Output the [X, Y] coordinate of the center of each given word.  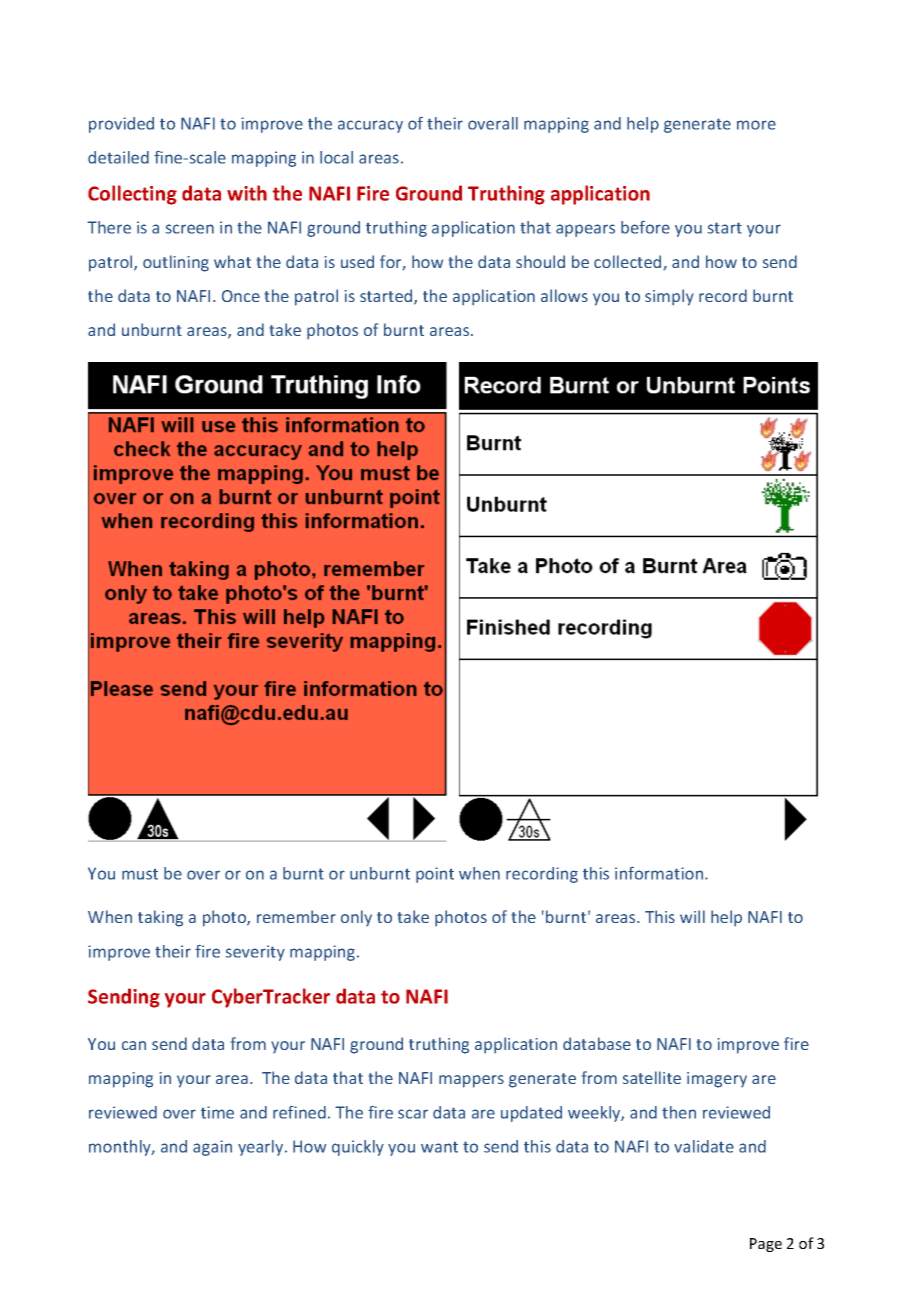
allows [564, 295]
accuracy [370, 126]
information [659, 873]
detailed [118, 157]
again [212, 1148]
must [140, 874]
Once [241, 296]
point [435, 875]
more [756, 125]
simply [669, 297]
